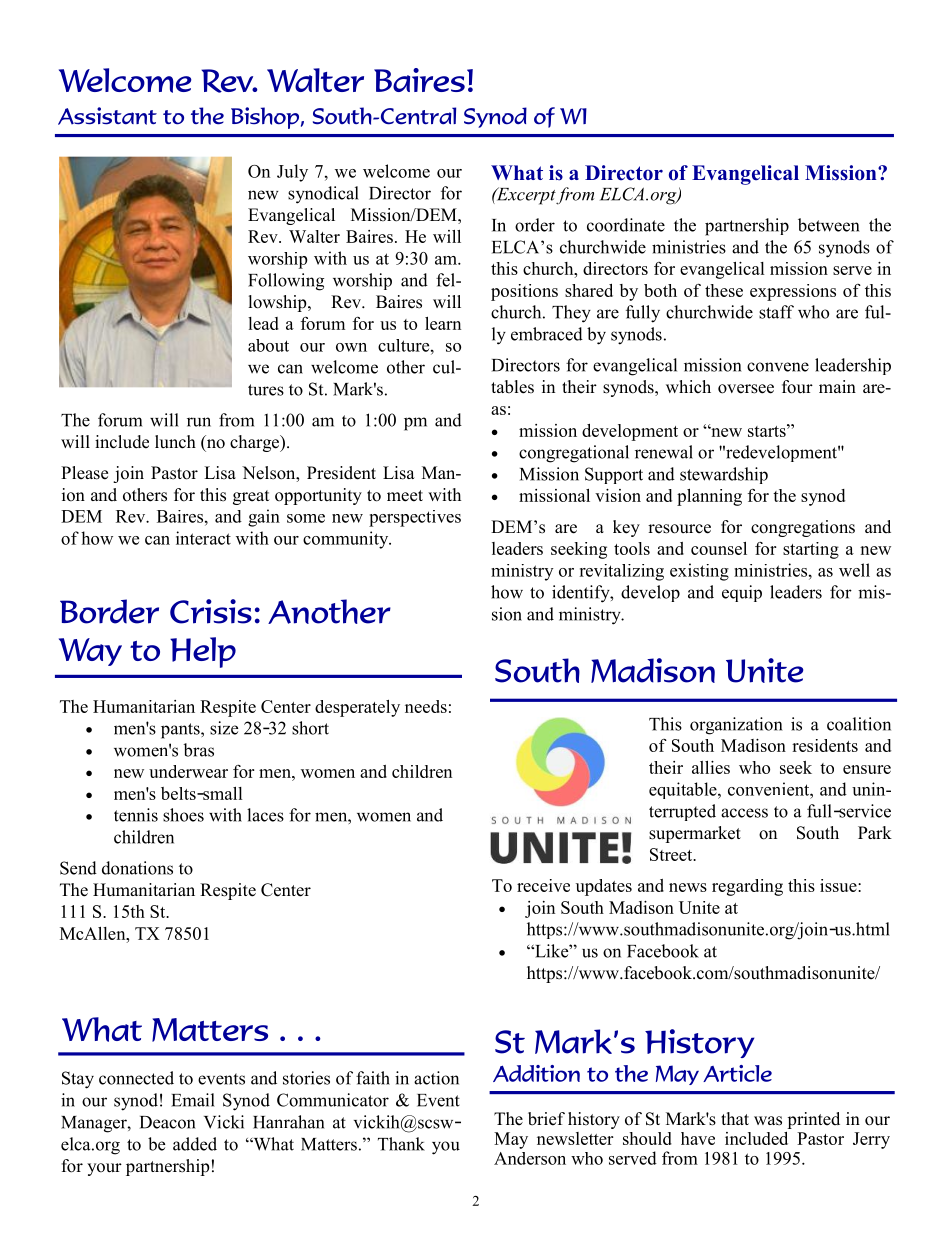 This document has width=952, height=1233. Describe the element at coordinates (175, 442) in the document. I see `lunch` at that location.
